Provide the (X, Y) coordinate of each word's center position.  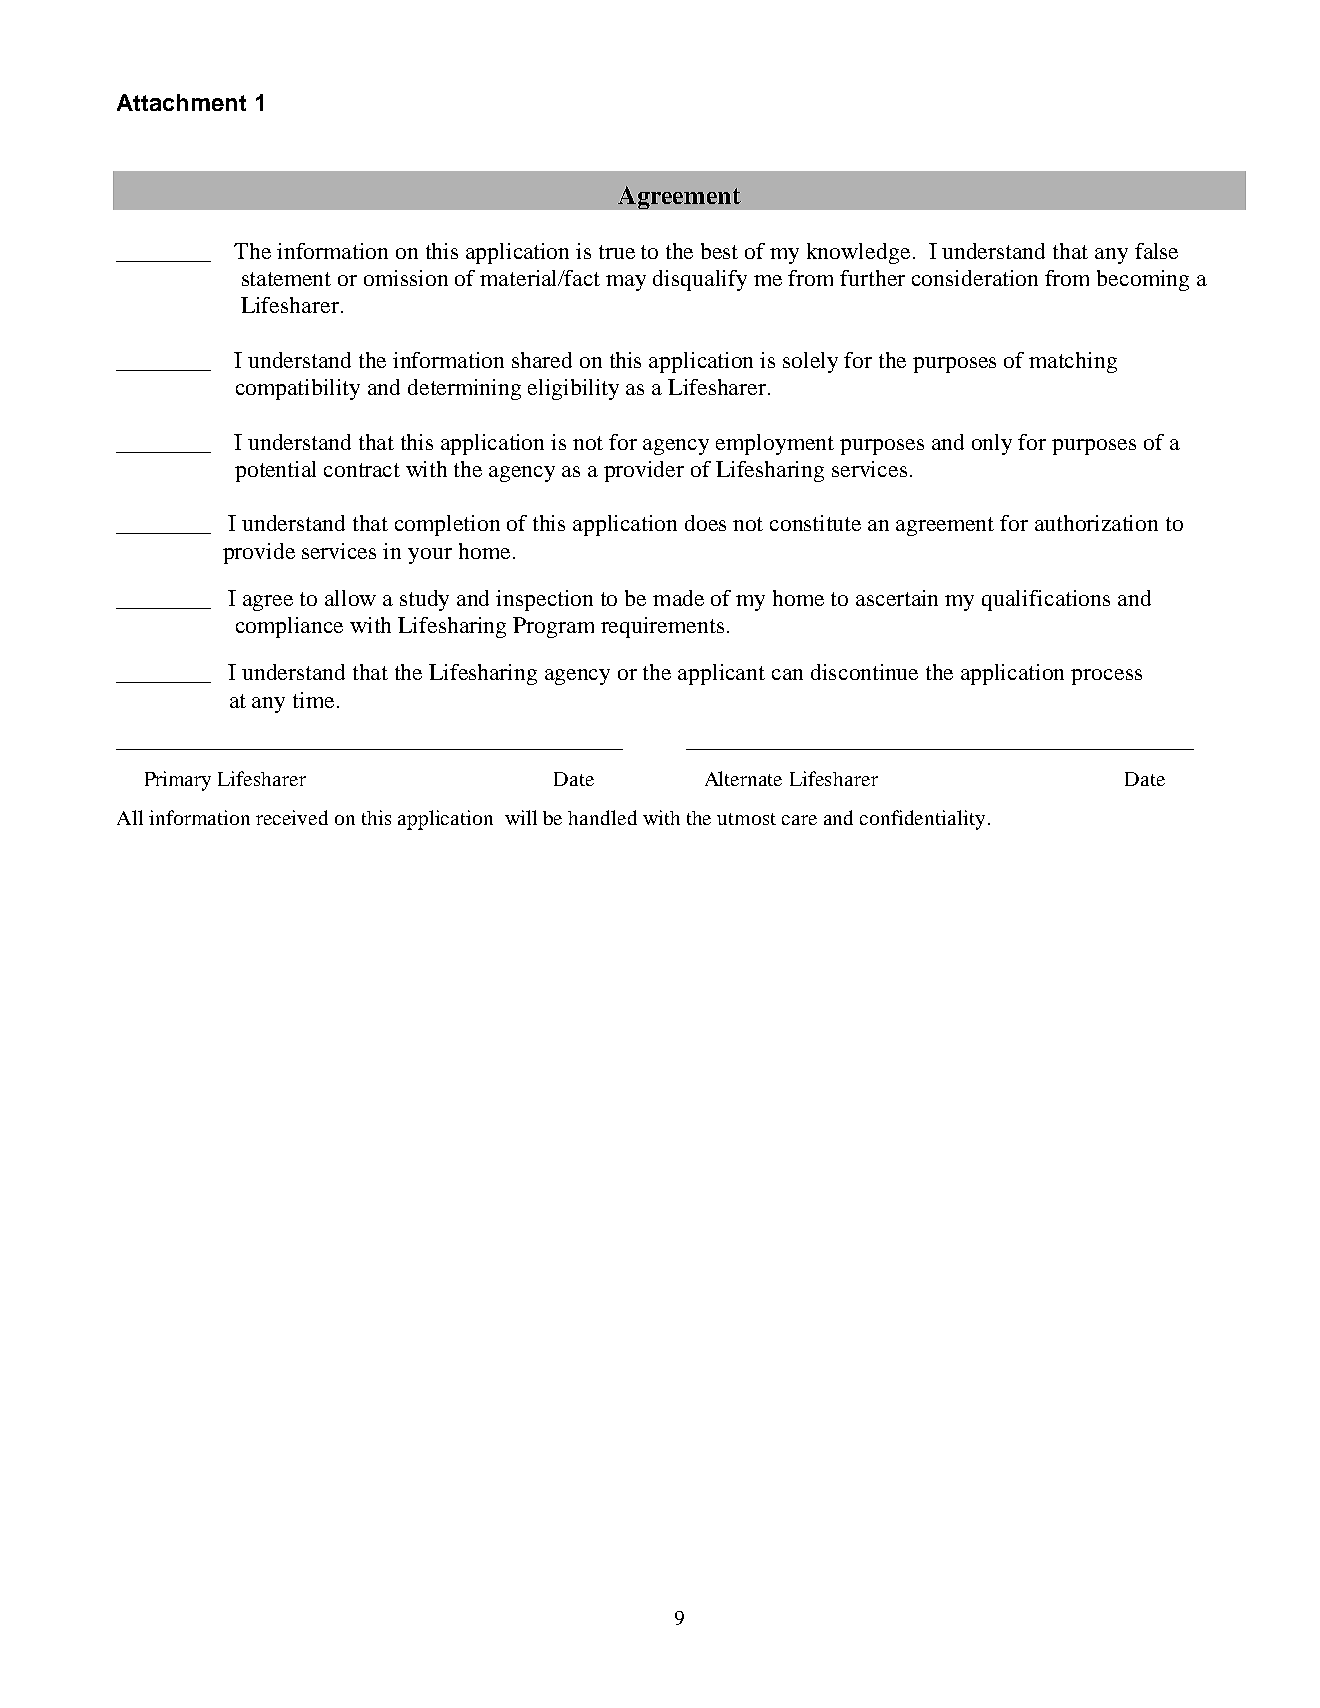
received (292, 817)
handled (602, 817)
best (719, 251)
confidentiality (922, 820)
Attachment (181, 102)
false (1156, 251)
